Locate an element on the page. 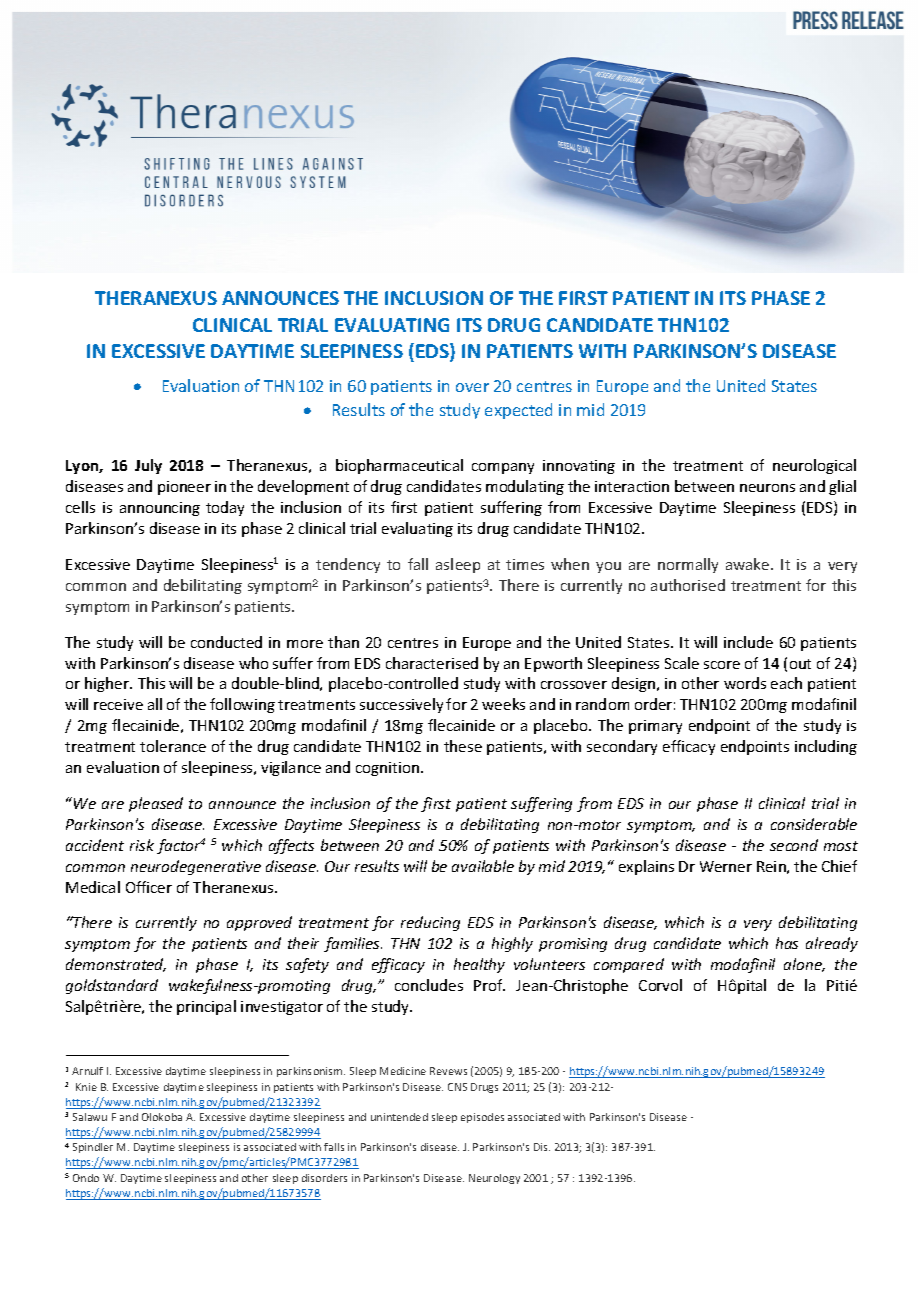 This document has width=924, height=1308. expected is located at coordinates (518, 411).
